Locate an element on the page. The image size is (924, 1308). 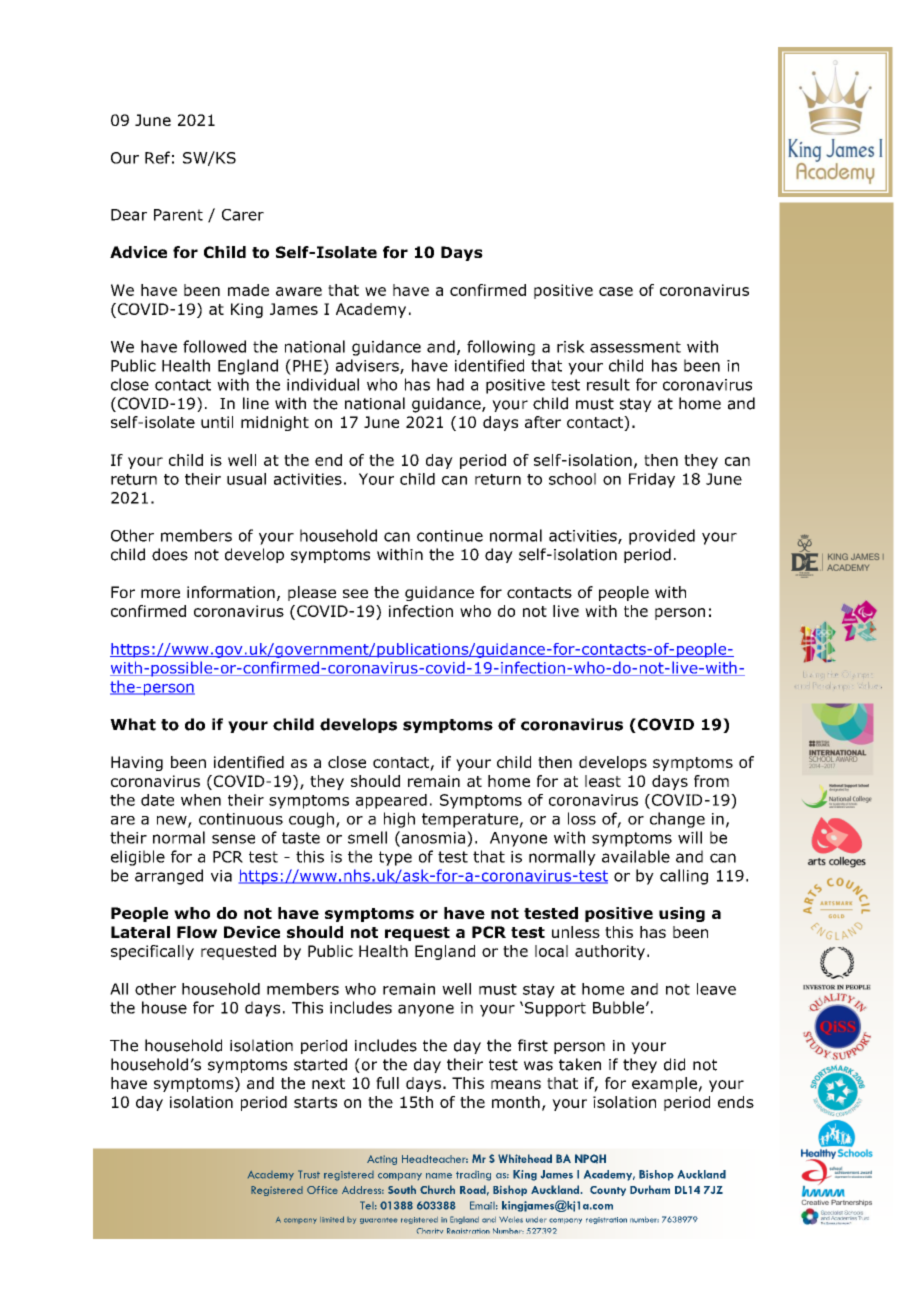
Trust is located at coordinates (309, 1174).
